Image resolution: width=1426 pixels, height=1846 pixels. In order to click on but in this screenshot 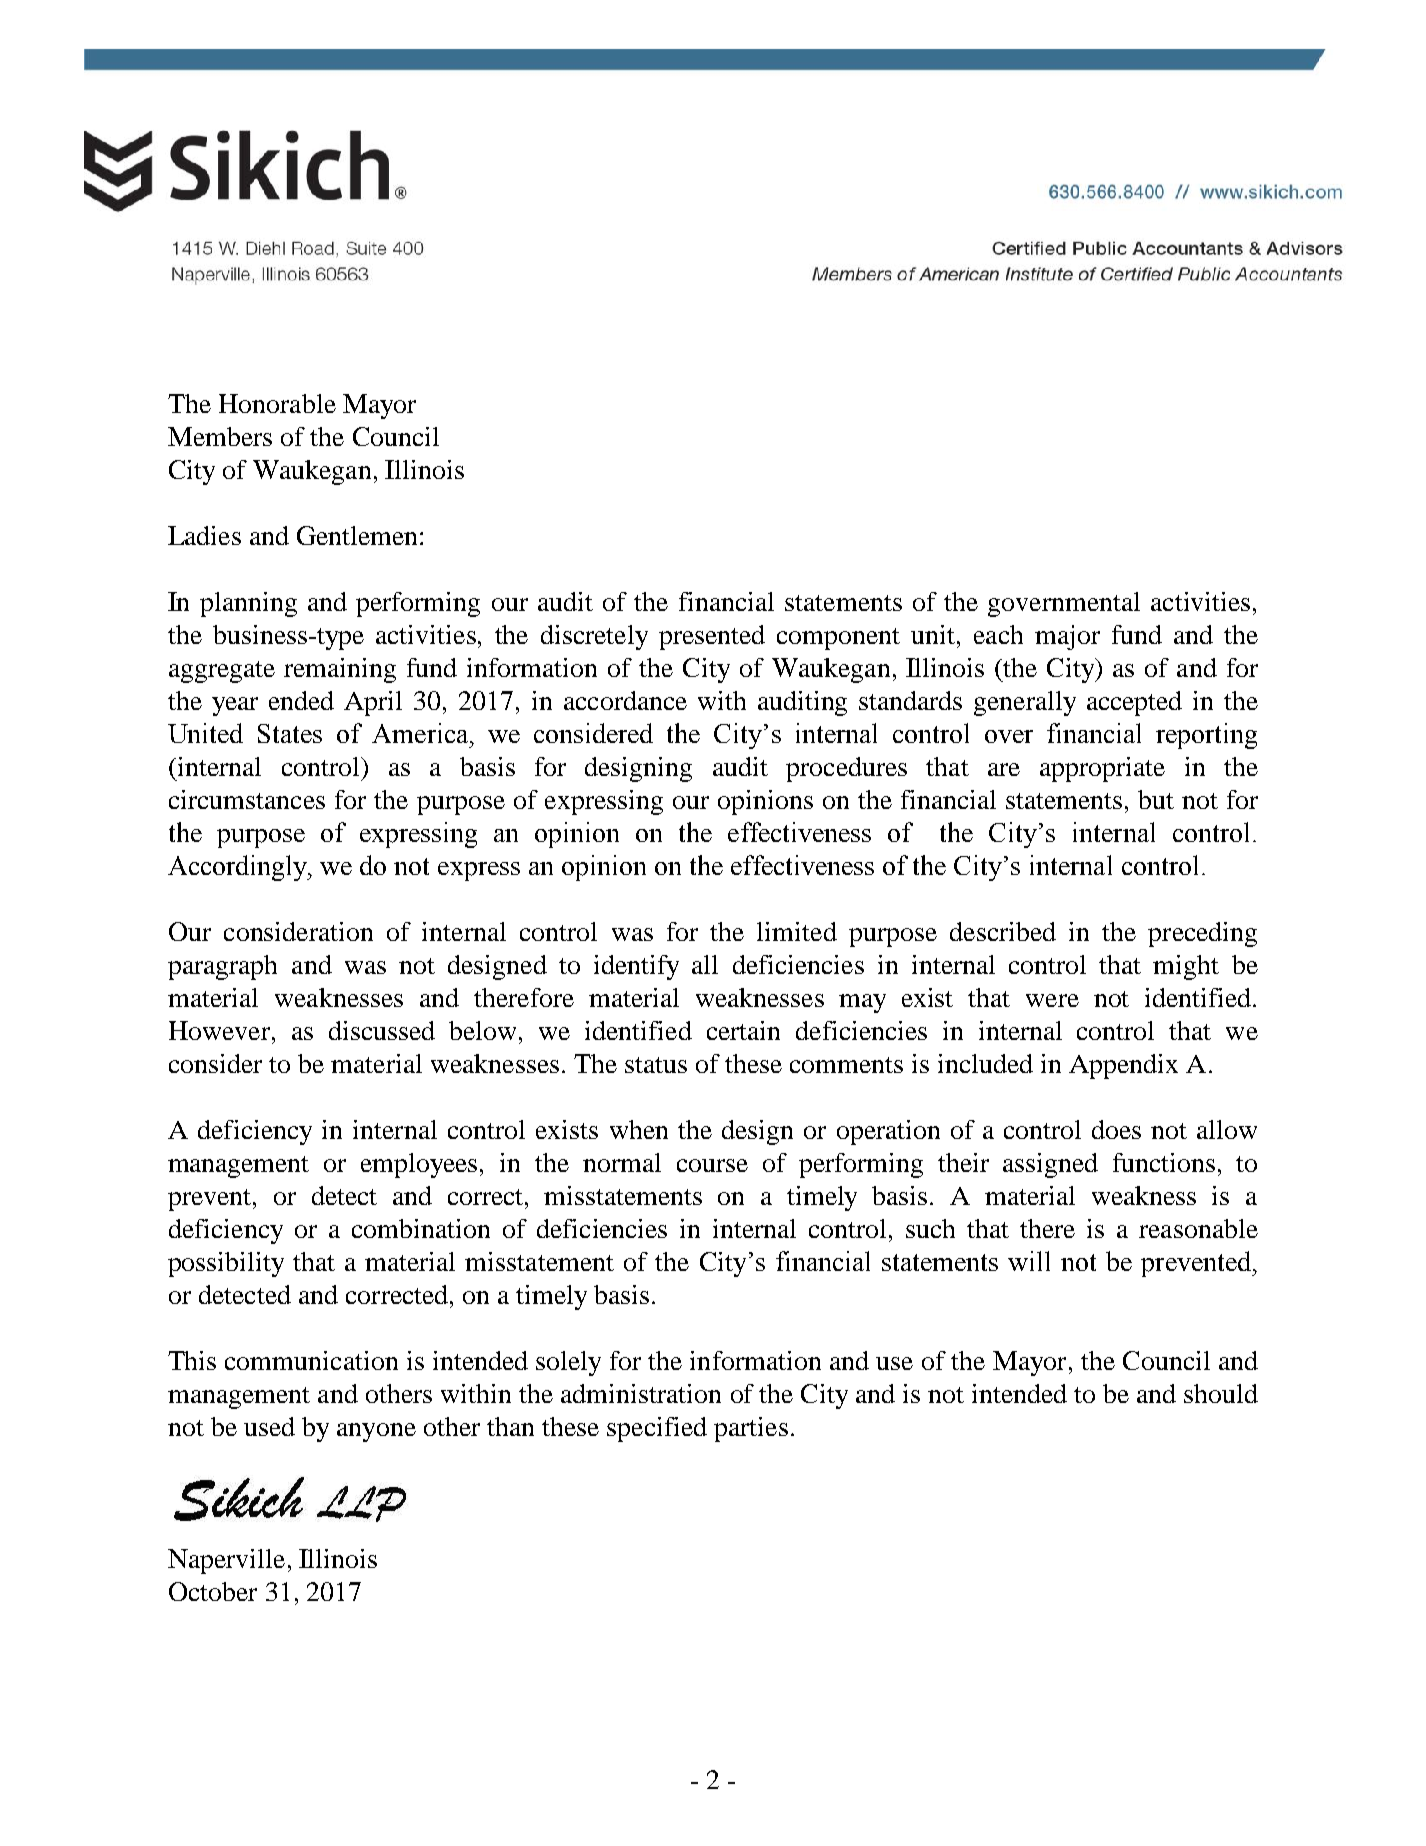, I will do `click(1156, 799)`.
